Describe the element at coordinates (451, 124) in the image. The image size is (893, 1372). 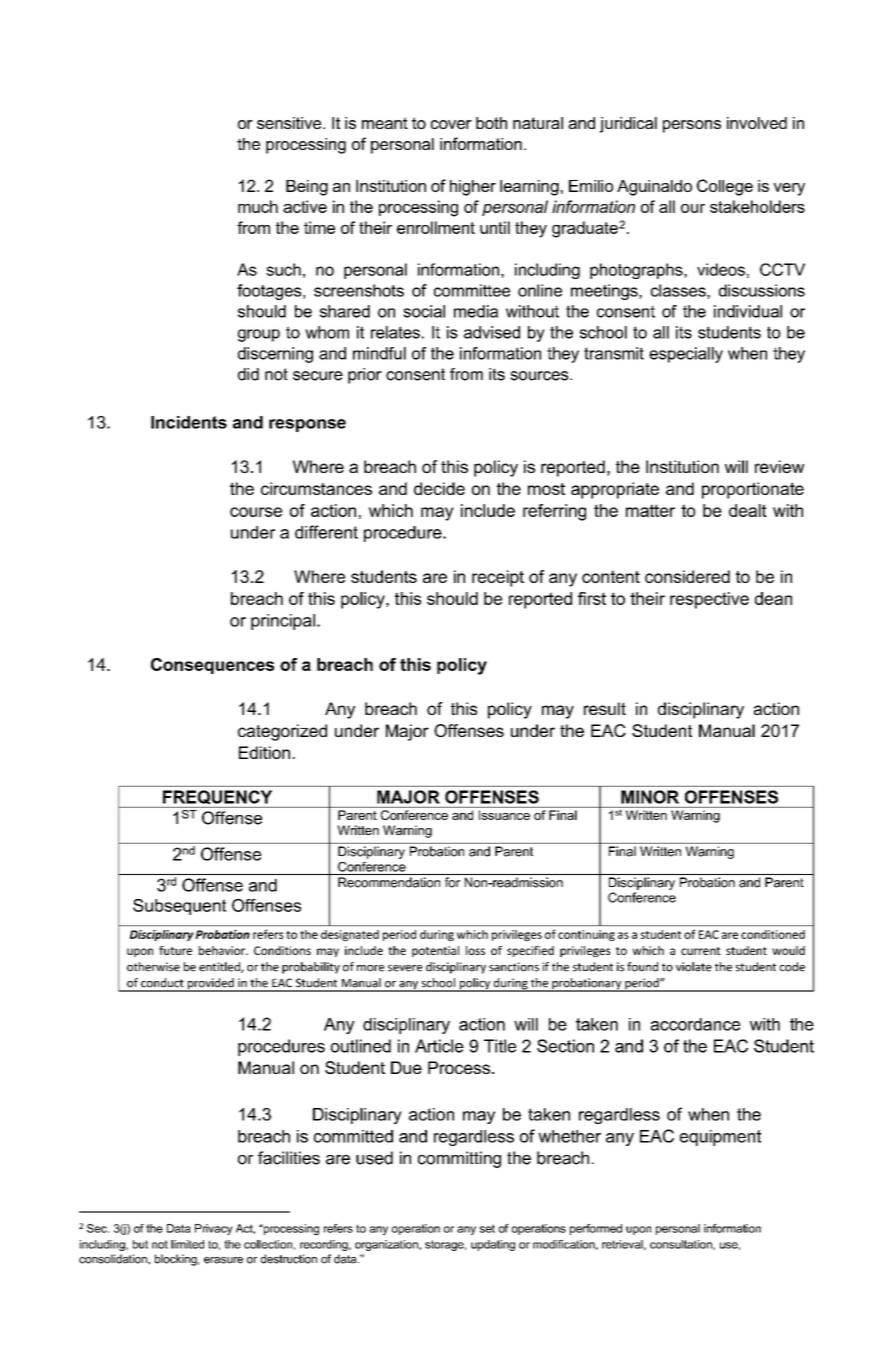
I see `cover` at that location.
